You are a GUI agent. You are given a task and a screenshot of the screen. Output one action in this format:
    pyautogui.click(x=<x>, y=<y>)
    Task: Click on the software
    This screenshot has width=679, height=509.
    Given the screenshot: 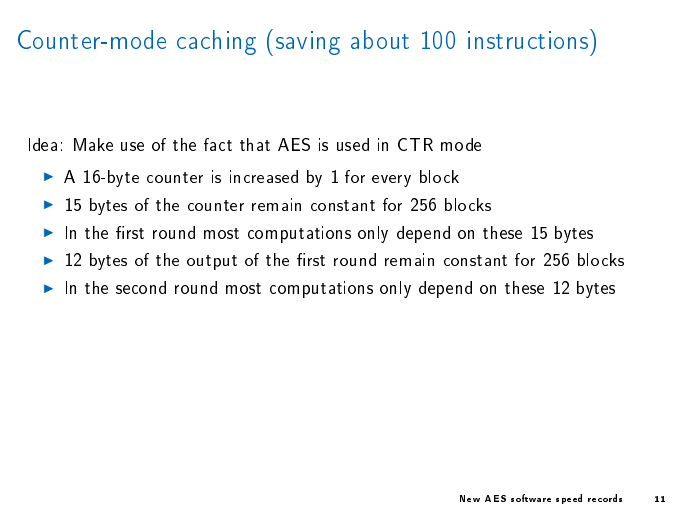 What is the action you would take?
    pyautogui.click(x=531, y=498)
